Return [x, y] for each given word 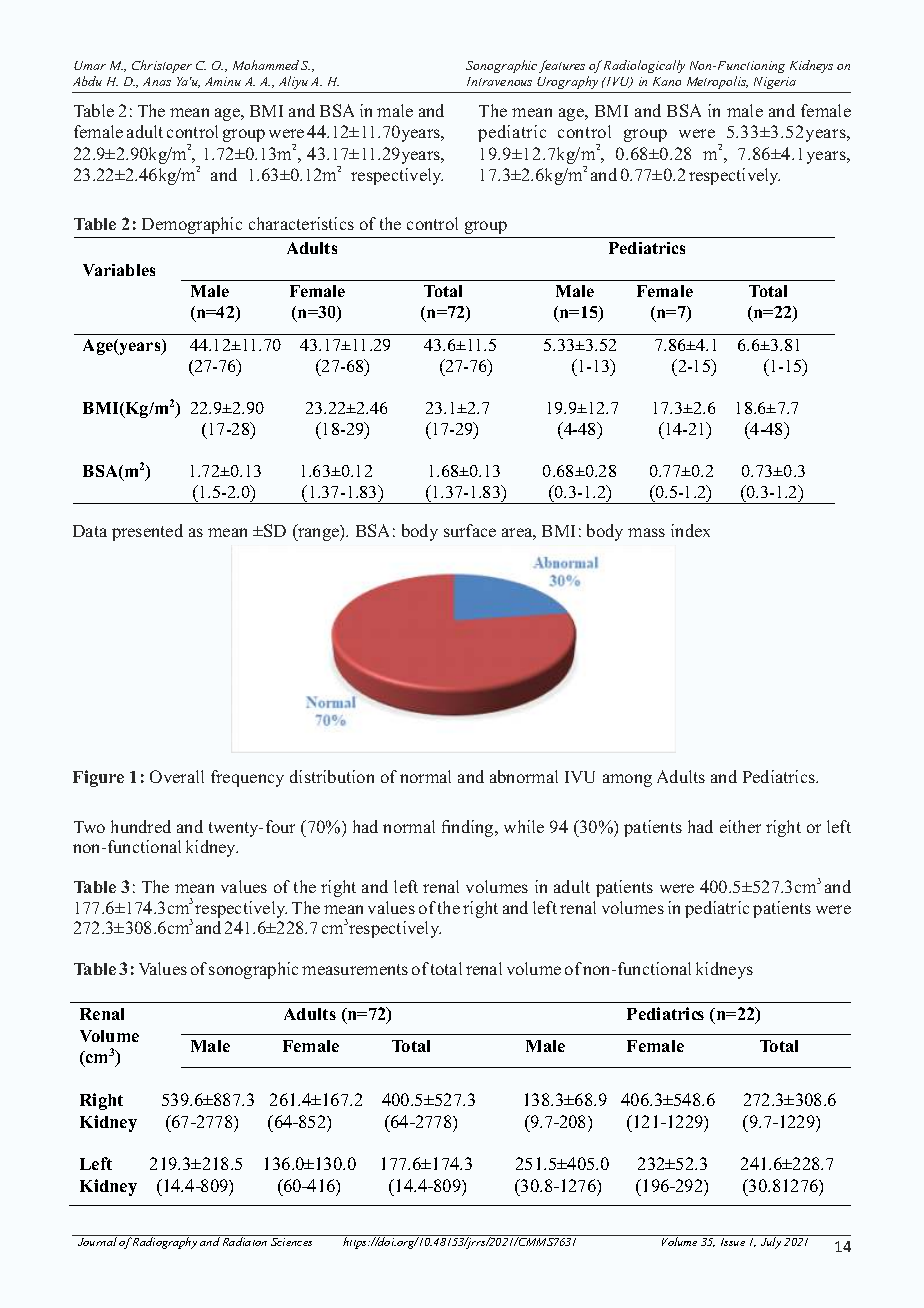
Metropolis [717, 82]
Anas [157, 81]
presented [147, 532]
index [690, 530]
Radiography [166, 1242]
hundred [141, 826]
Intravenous [499, 81]
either [740, 826]
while [524, 826]
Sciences [292, 1240]
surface [470, 530]
